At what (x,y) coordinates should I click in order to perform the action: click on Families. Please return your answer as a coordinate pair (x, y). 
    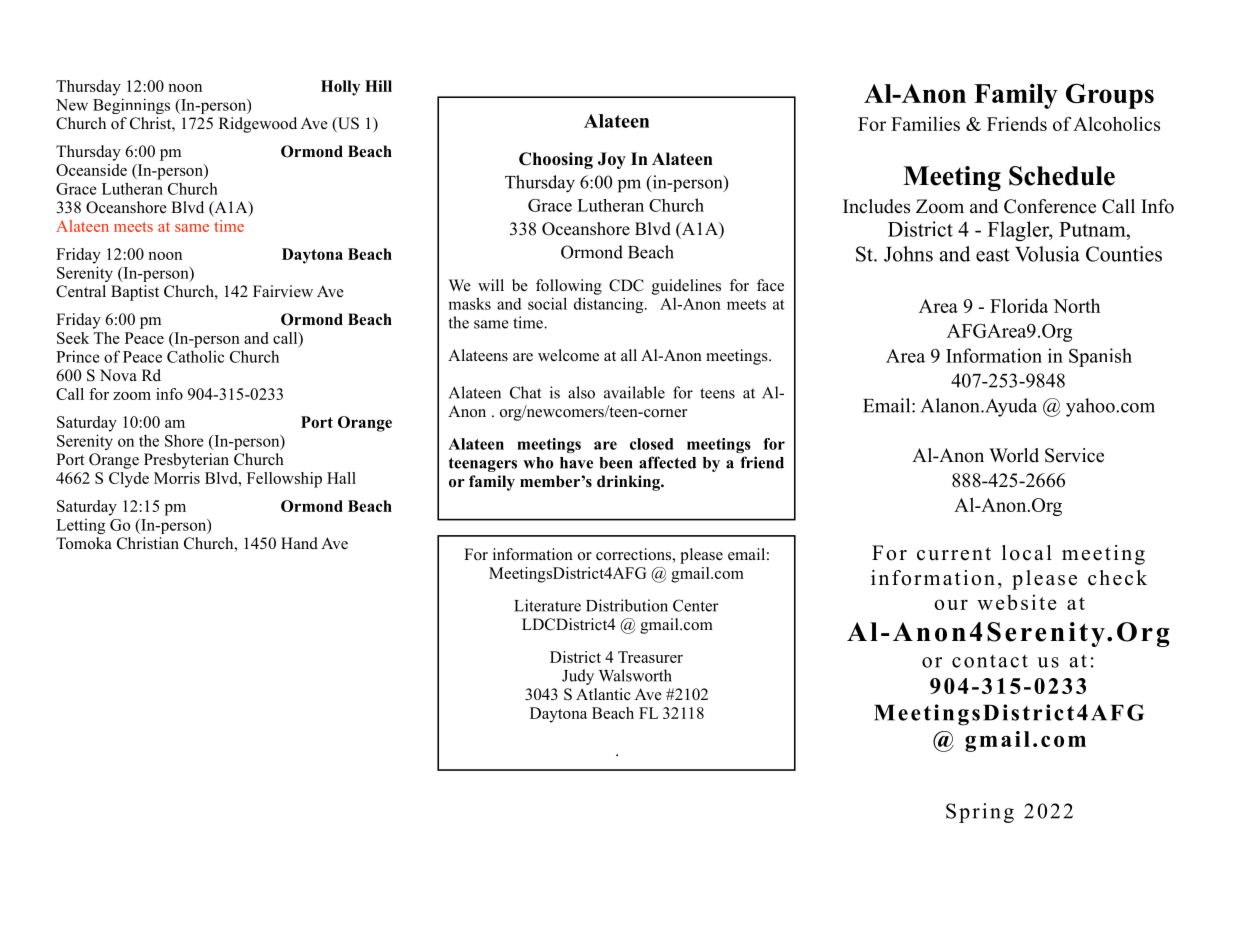
    Looking at the image, I should click on (925, 124).
